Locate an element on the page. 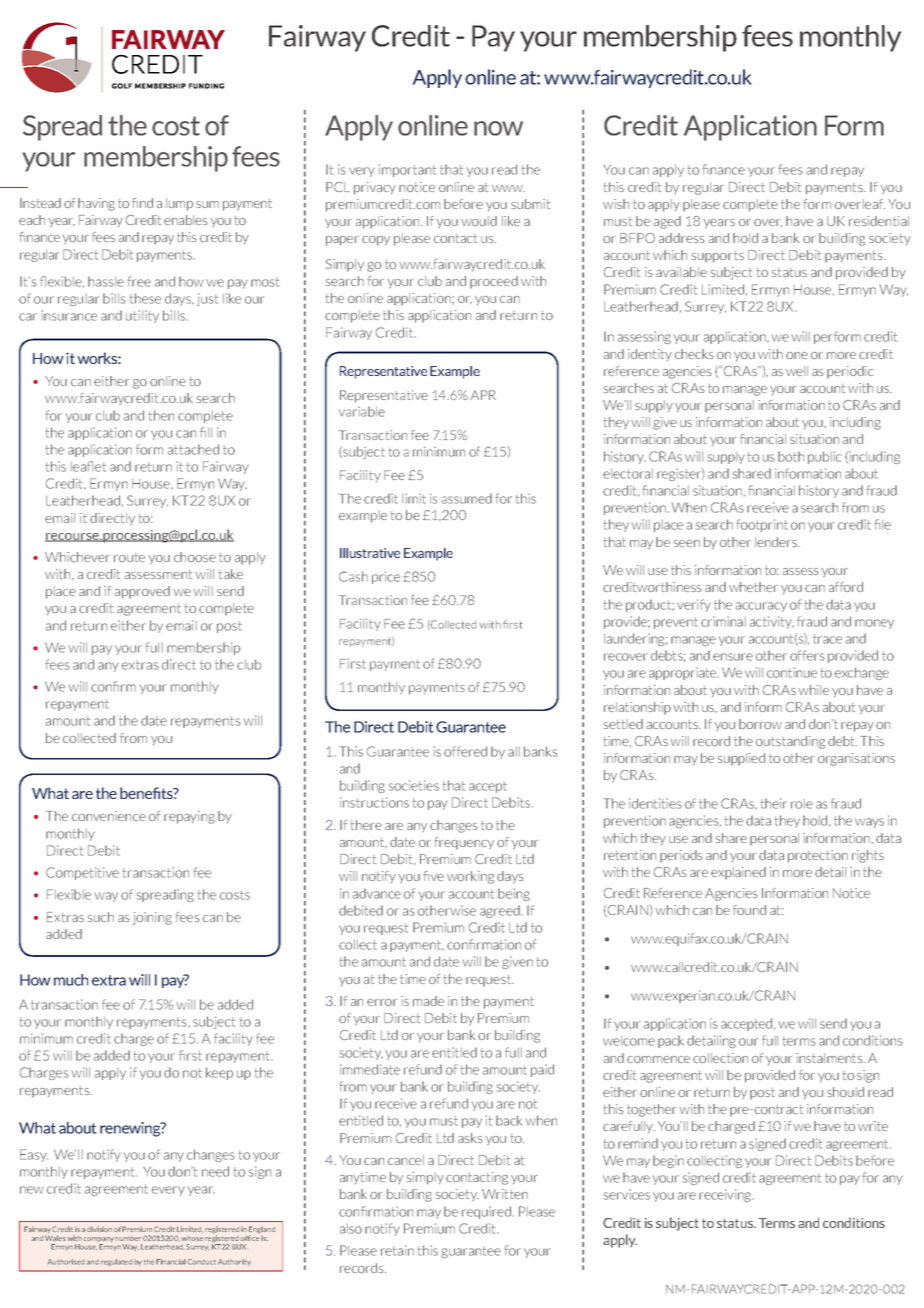 This page has height=1308, width=924. receiving is located at coordinates (726, 1195).
